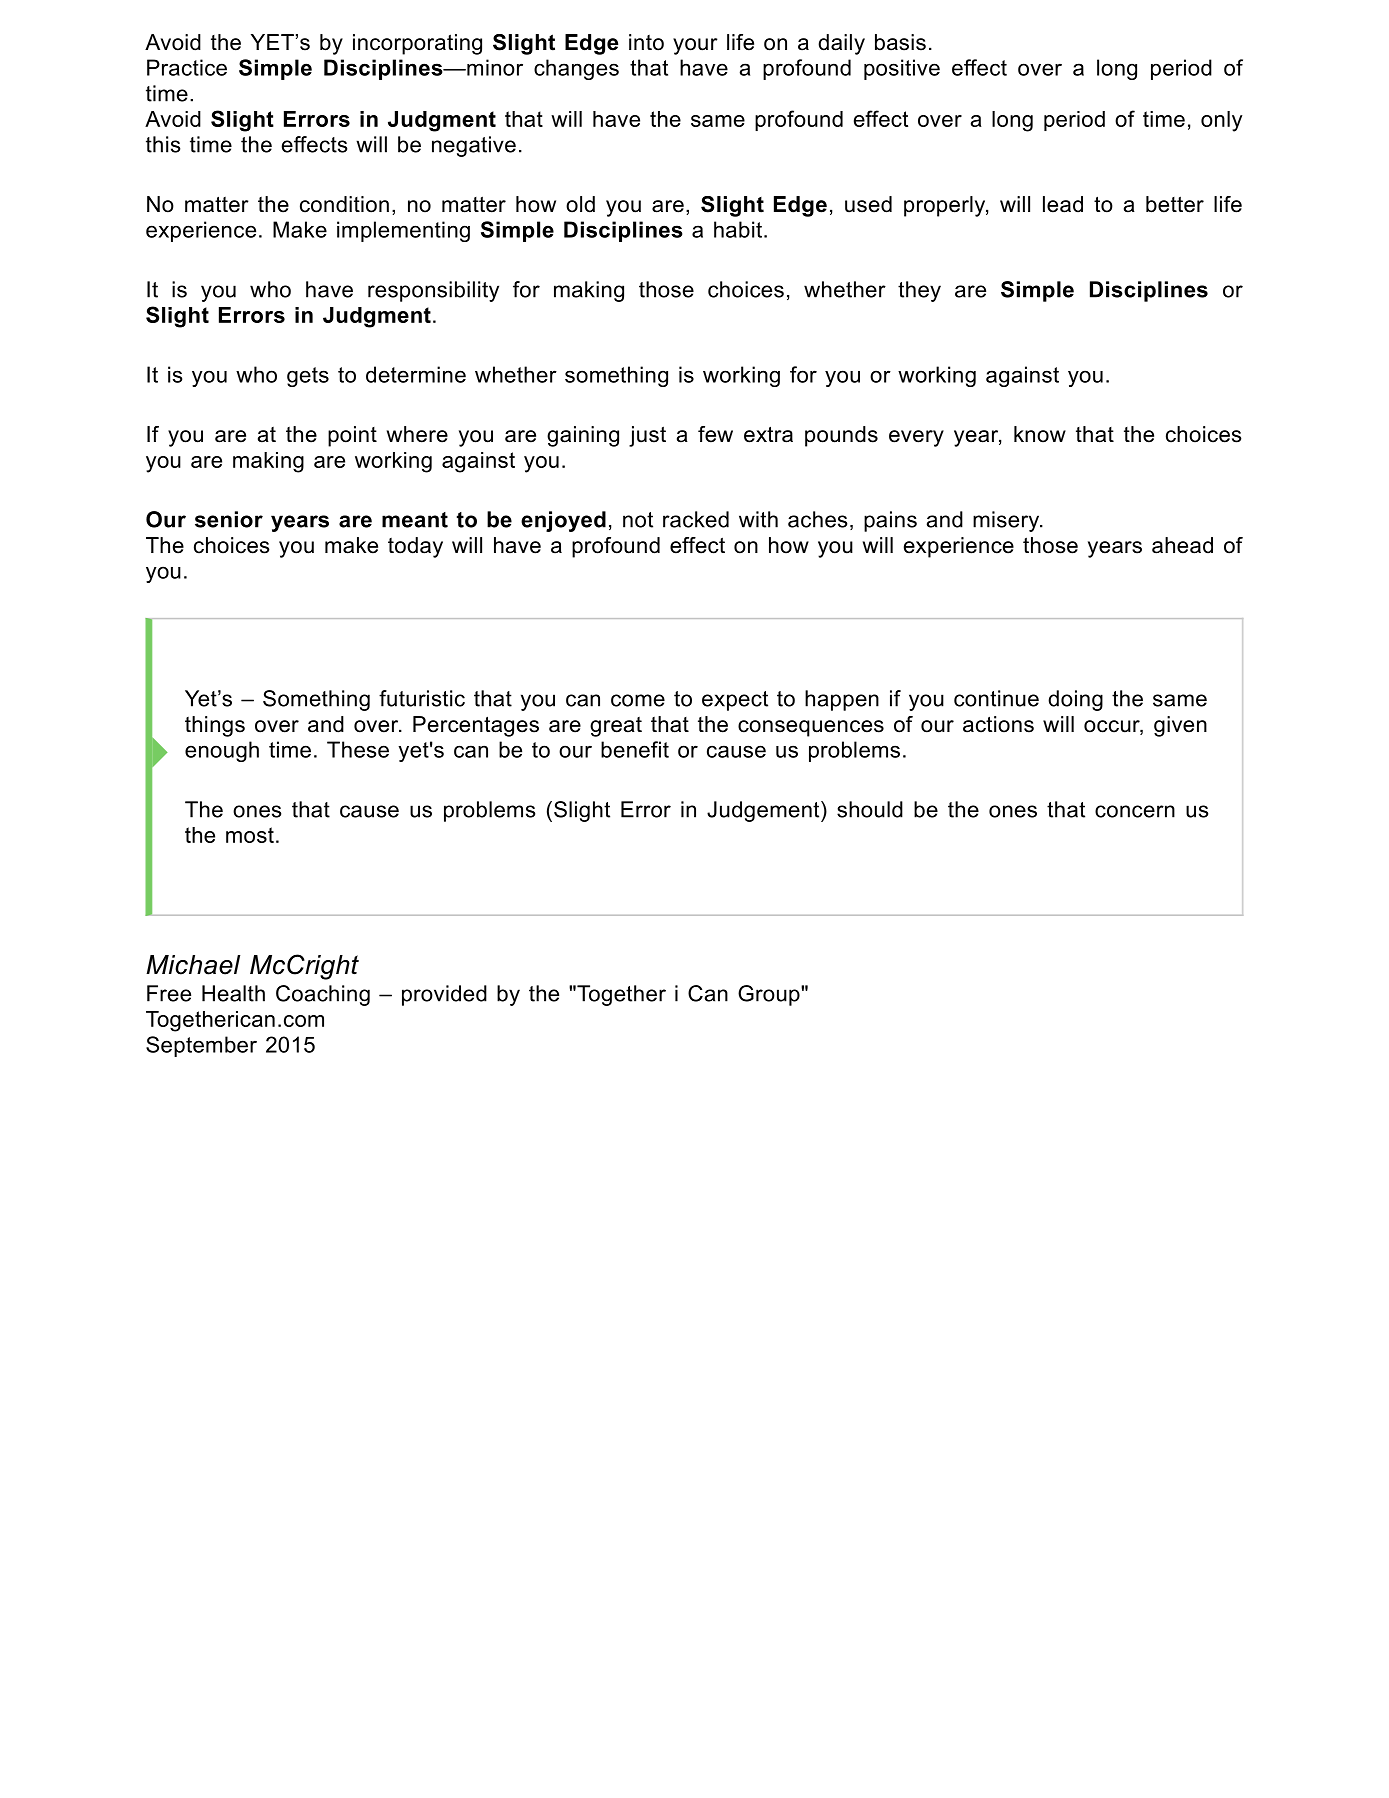 The height and width of the image is (1798, 1389). I want to click on they, so click(919, 291).
